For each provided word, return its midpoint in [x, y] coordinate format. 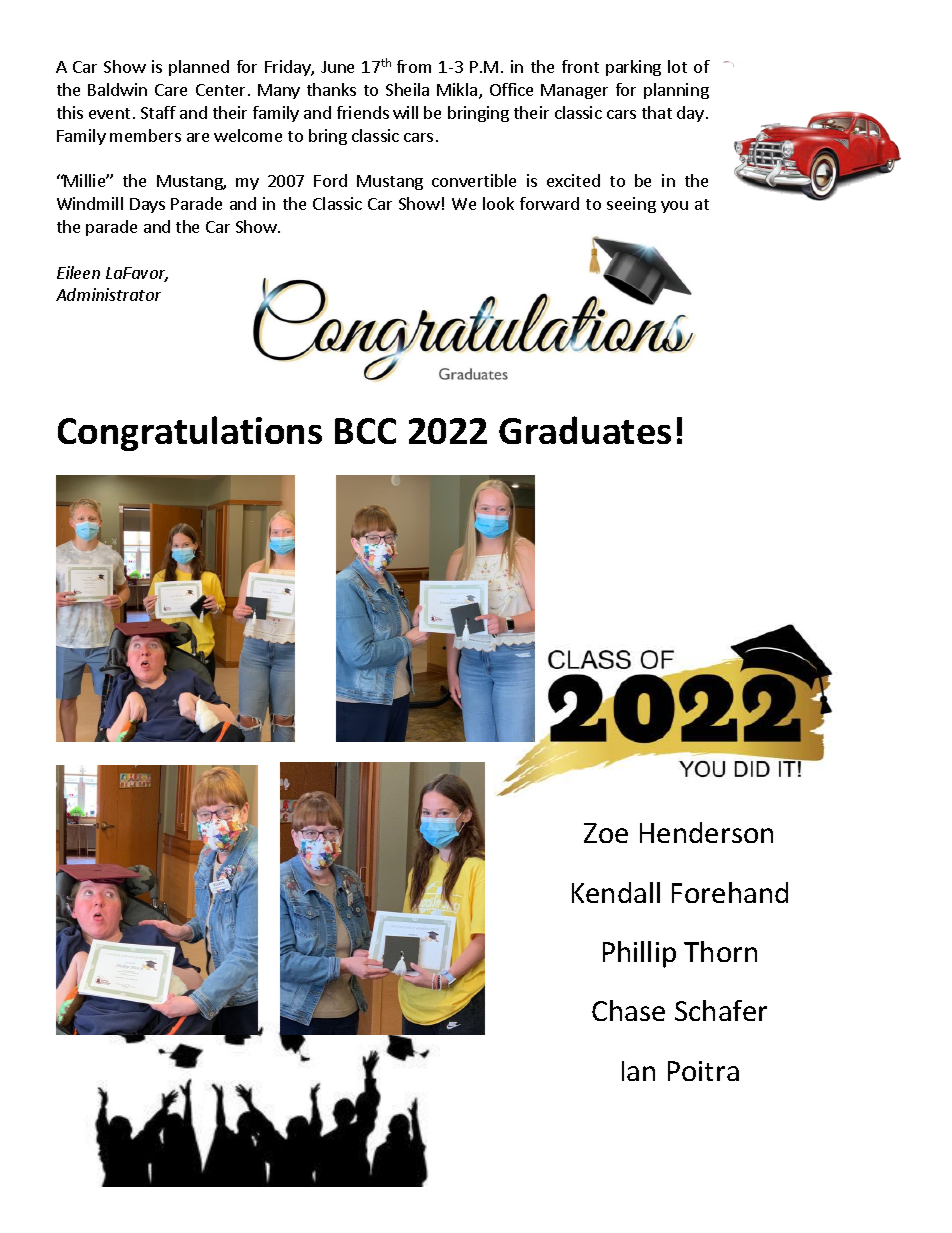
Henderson [706, 832]
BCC [365, 431]
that [657, 112]
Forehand [730, 892]
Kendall [616, 892]
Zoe [606, 833]
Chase [628, 1010]
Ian [638, 1071]
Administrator [108, 294]
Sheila [407, 89]
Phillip [639, 954]
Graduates [585, 430]
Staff [158, 112]
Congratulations [190, 433]
